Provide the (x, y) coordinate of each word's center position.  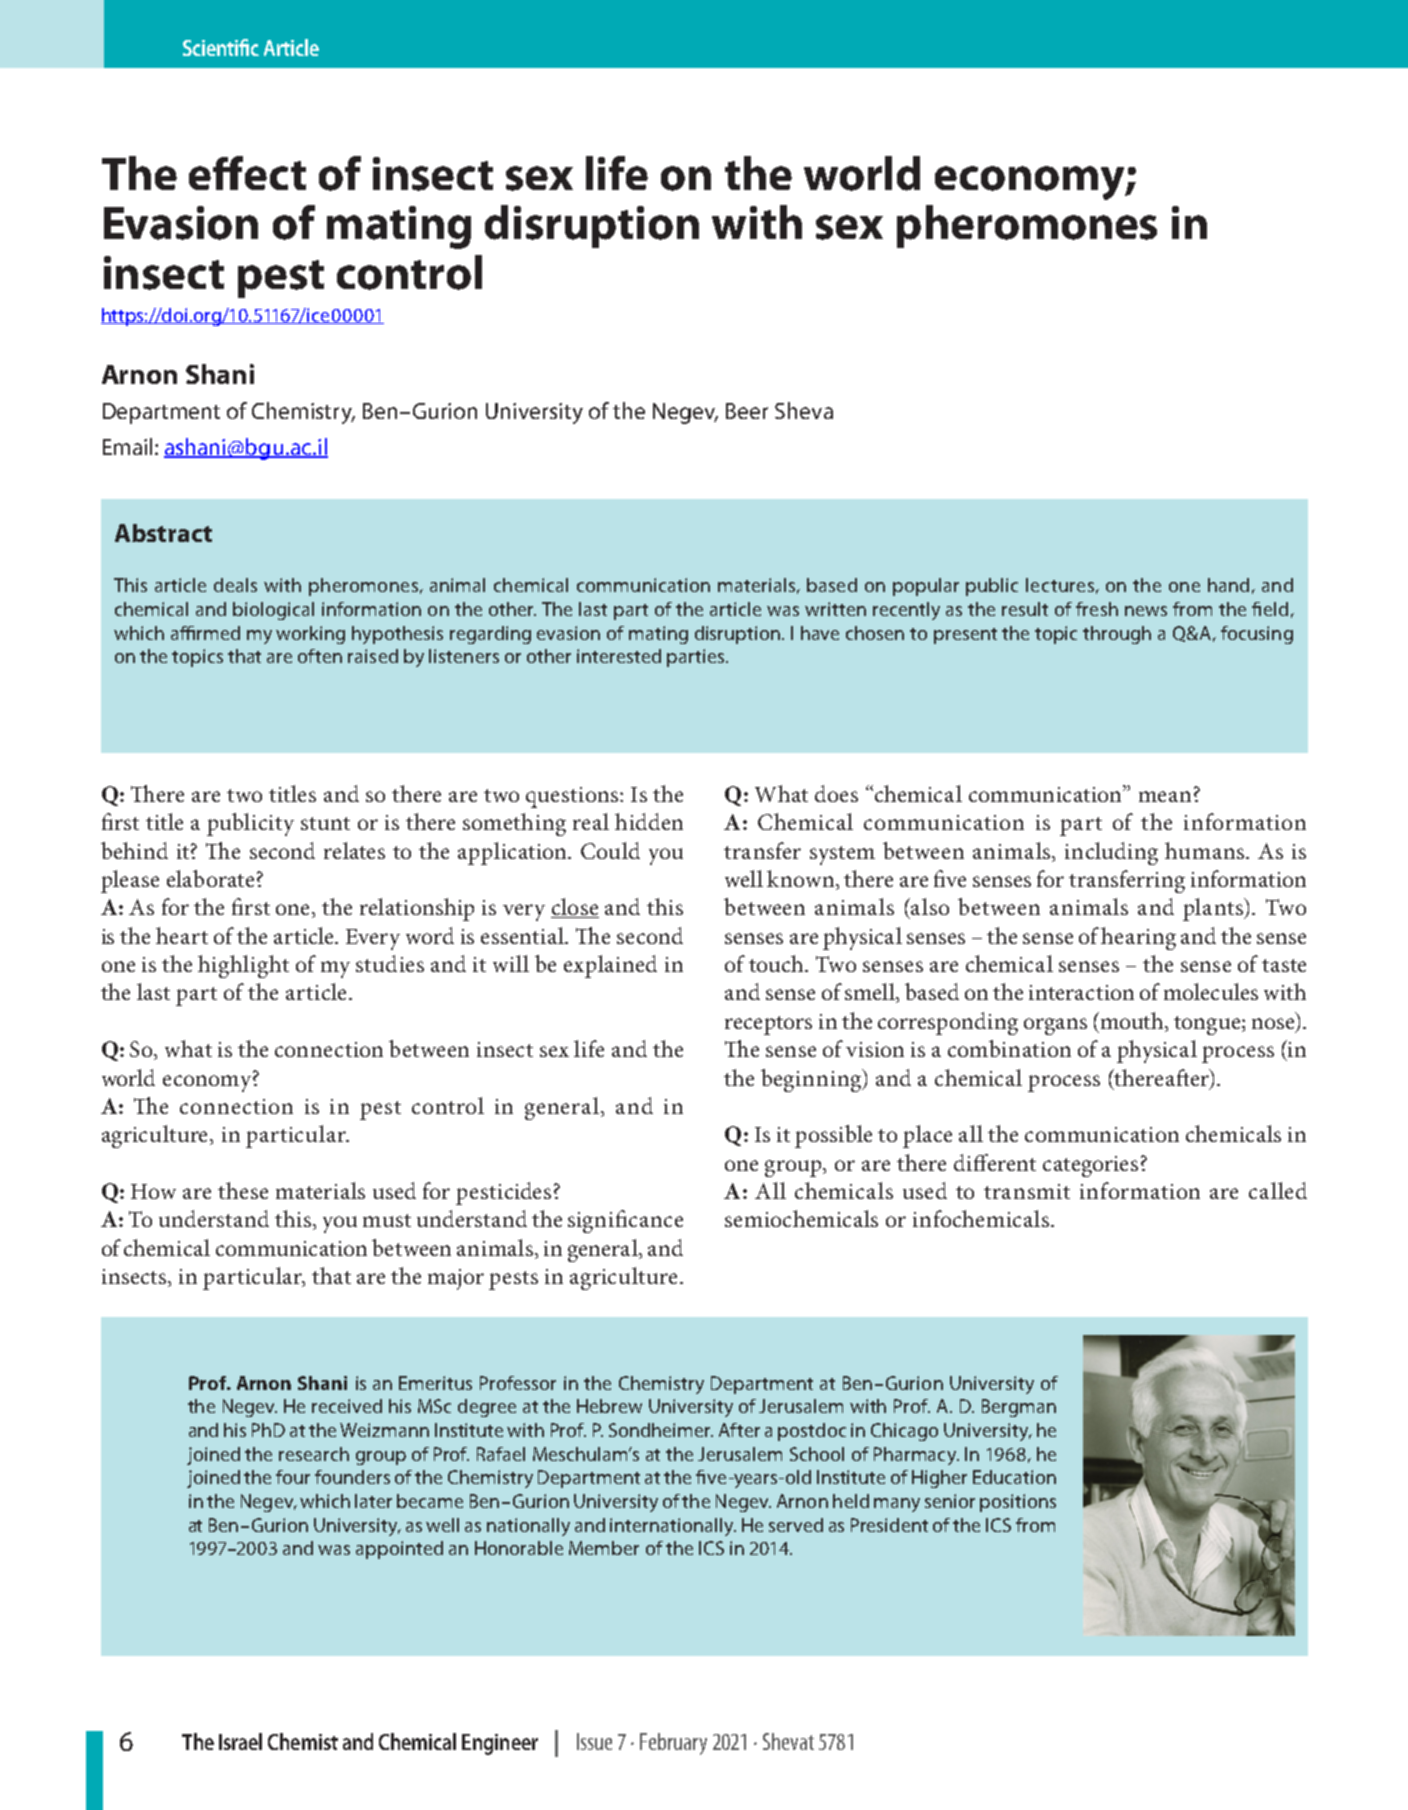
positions (1018, 1503)
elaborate (210, 878)
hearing (1138, 938)
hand (1228, 585)
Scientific (221, 47)
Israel (240, 1741)
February (673, 1744)
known (802, 880)
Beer (747, 411)
